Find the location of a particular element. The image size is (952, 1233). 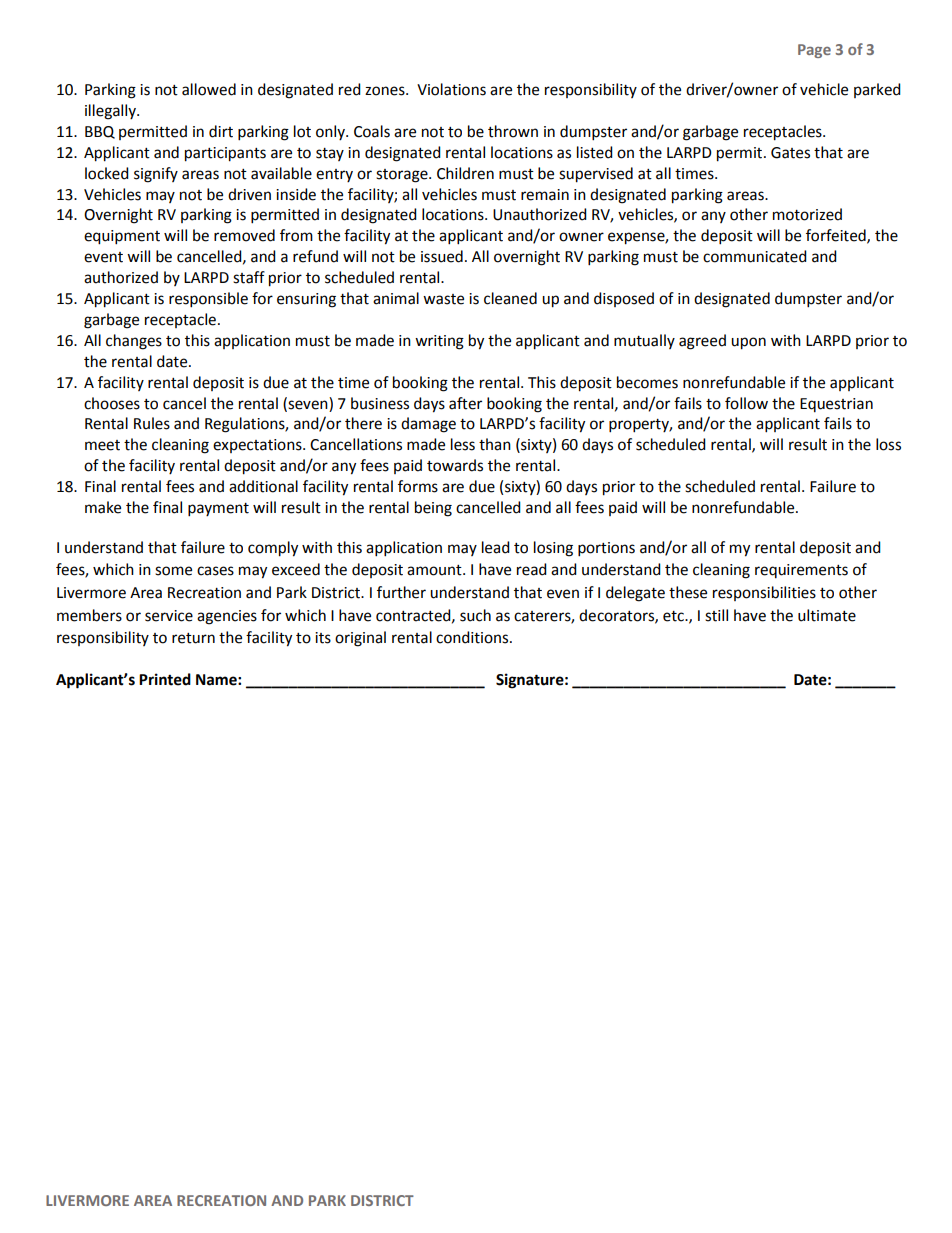

conditions is located at coordinates (473, 637).
